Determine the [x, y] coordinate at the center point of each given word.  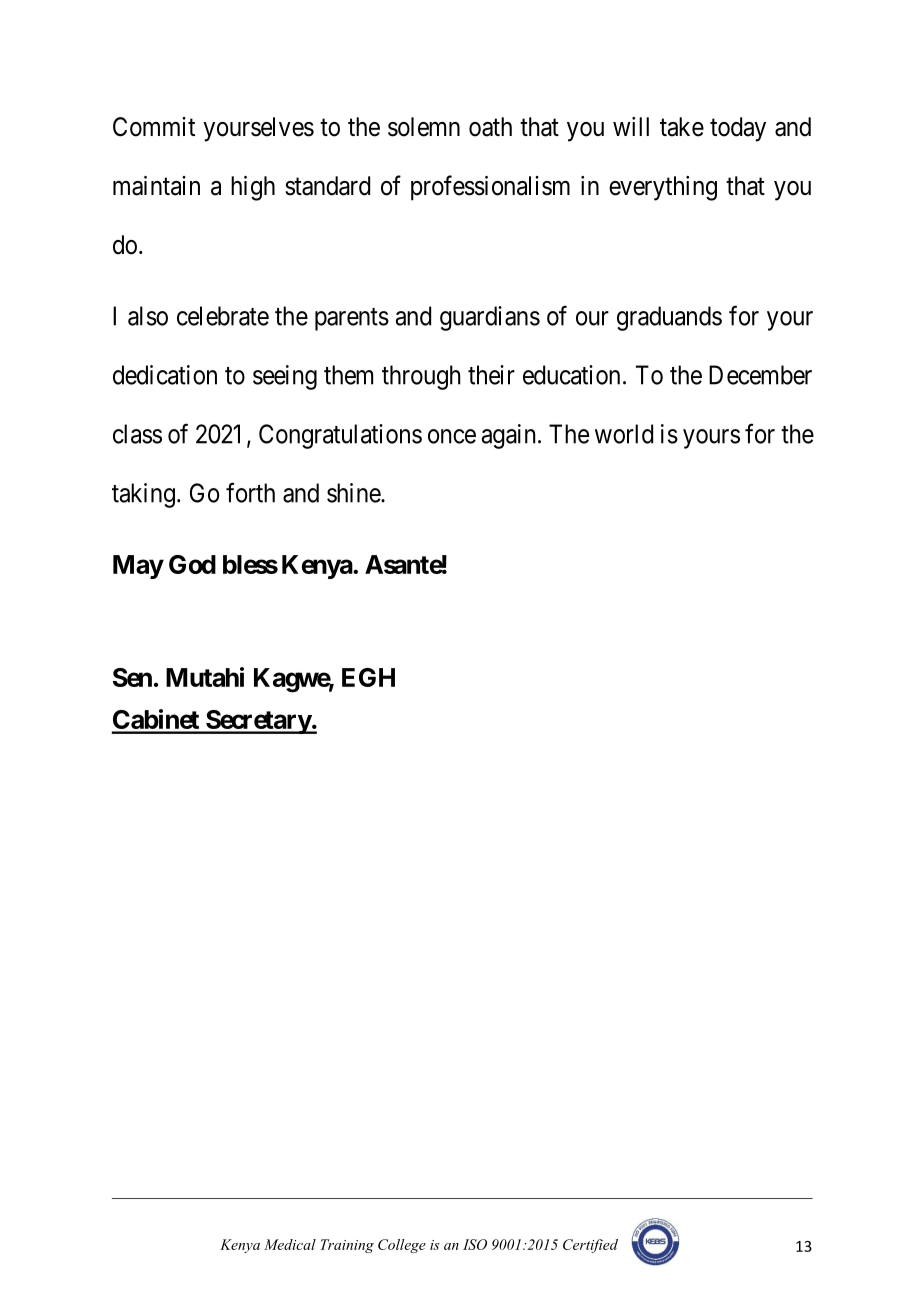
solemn [424, 127]
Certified [590, 1246]
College [402, 1246]
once [452, 436]
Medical [290, 1244]
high [253, 188]
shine [354, 493]
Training [347, 1246]
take [682, 127]
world [624, 434]
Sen [132, 677]
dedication [165, 375]
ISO [475, 1244]
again [508, 436]
